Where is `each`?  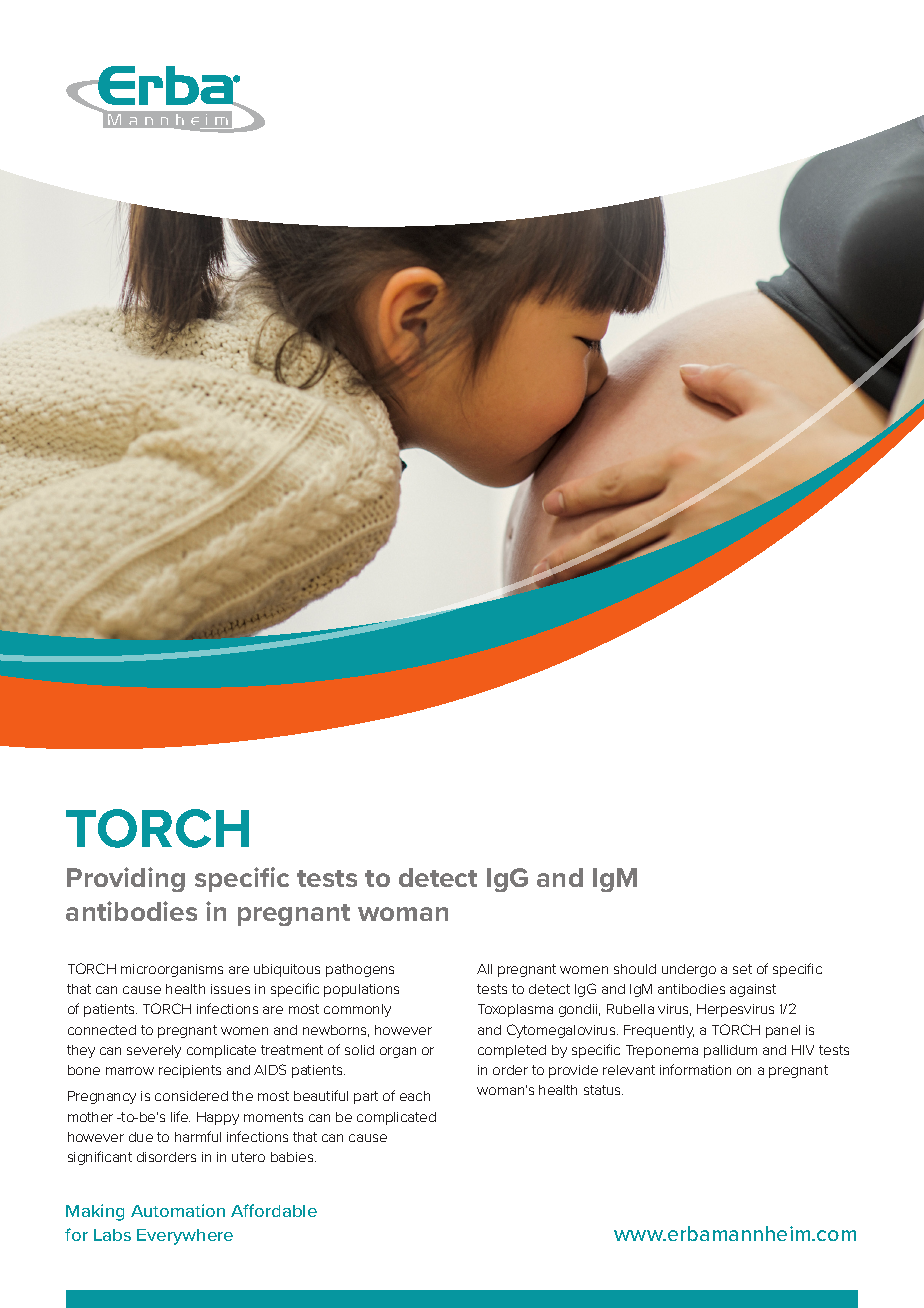 each is located at coordinates (415, 1096).
